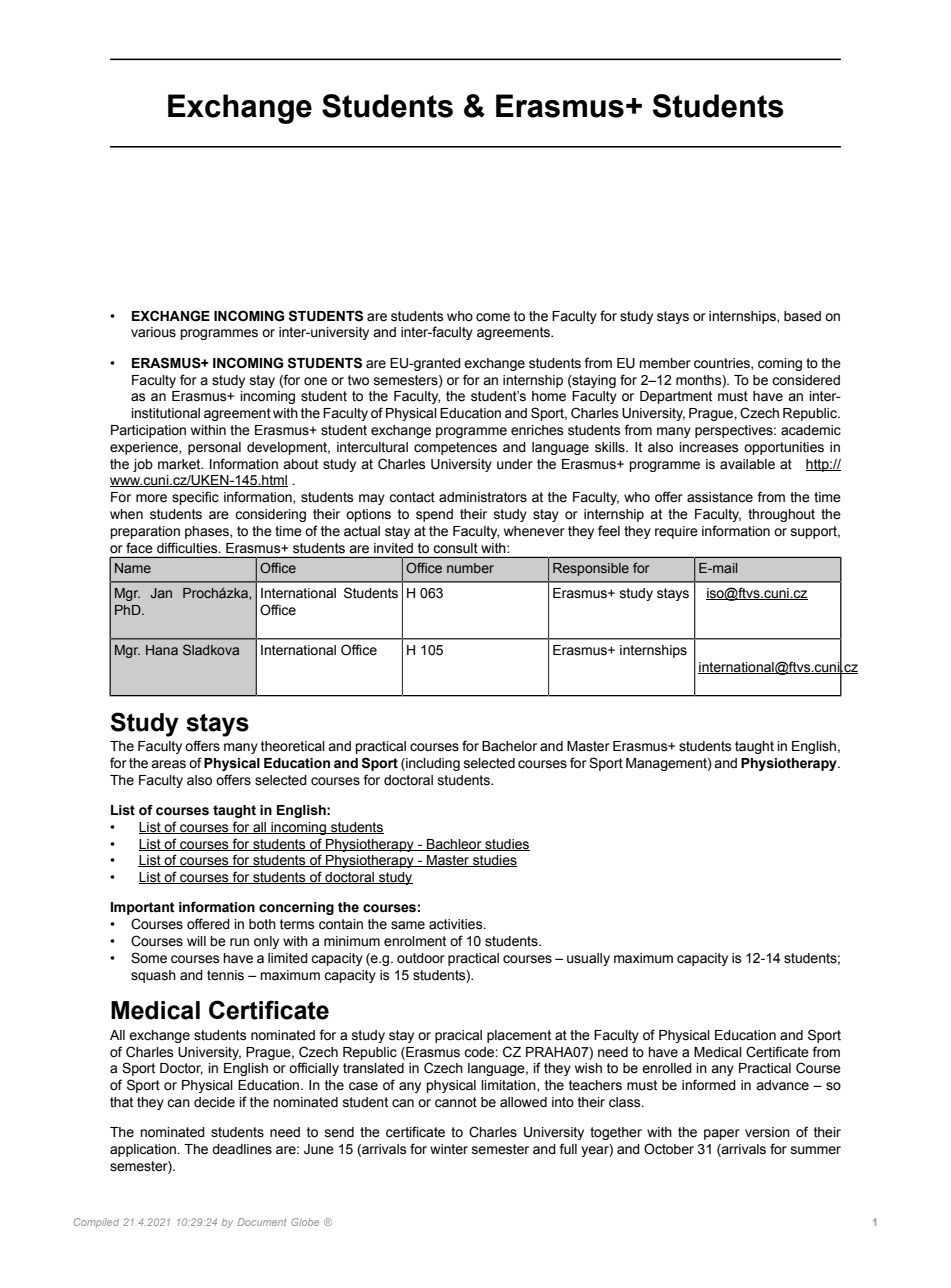  What do you see at coordinates (669, 1149) in the image?
I see `October` at bounding box center [669, 1149].
